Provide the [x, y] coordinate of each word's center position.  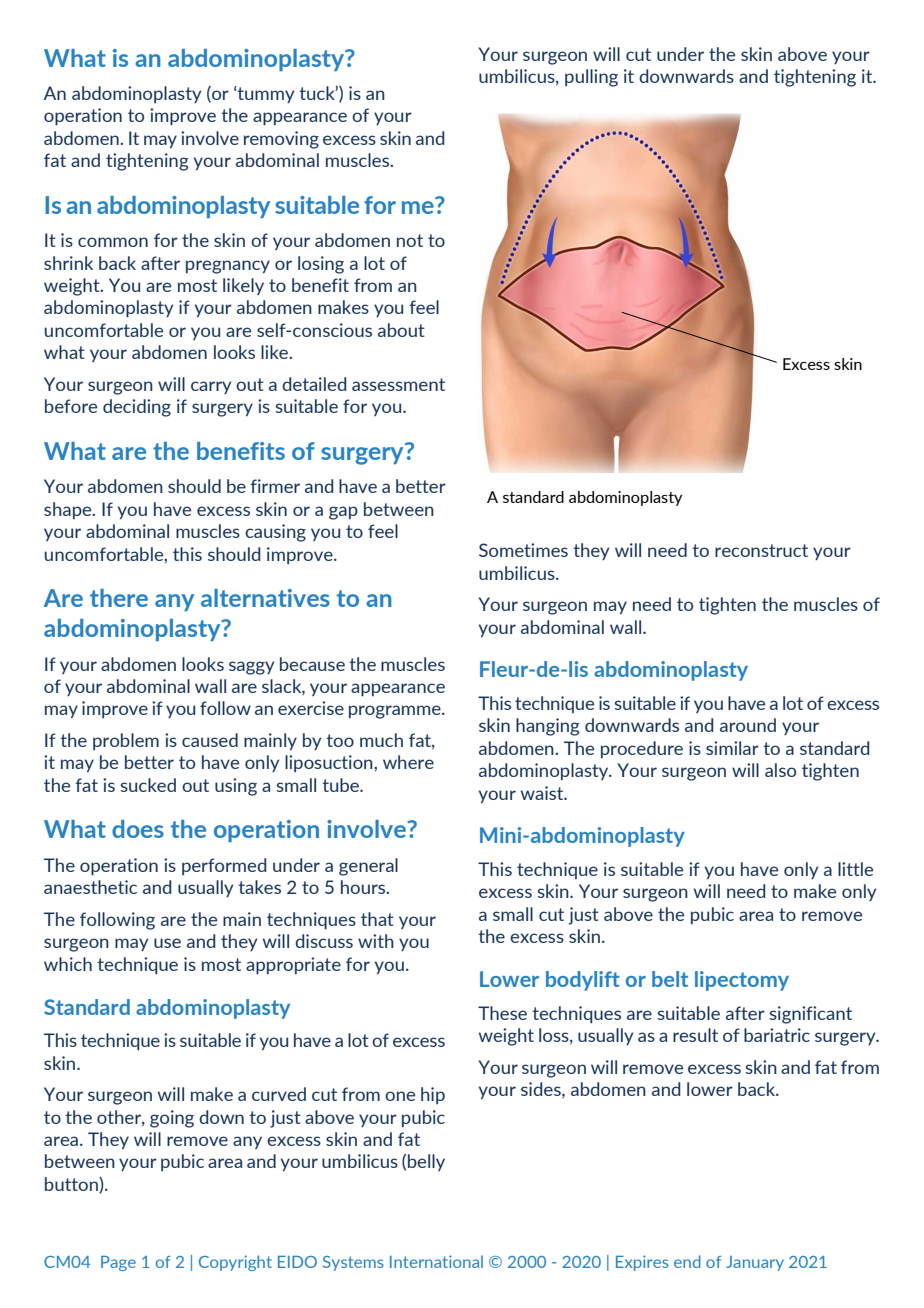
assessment [398, 384]
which [68, 964]
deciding [137, 408]
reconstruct [761, 550]
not [410, 240]
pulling [591, 78]
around [748, 725]
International [436, 1261]
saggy [251, 668]
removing [281, 140]
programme [396, 712]
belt [670, 979]
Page [118, 1263]
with [376, 941]
